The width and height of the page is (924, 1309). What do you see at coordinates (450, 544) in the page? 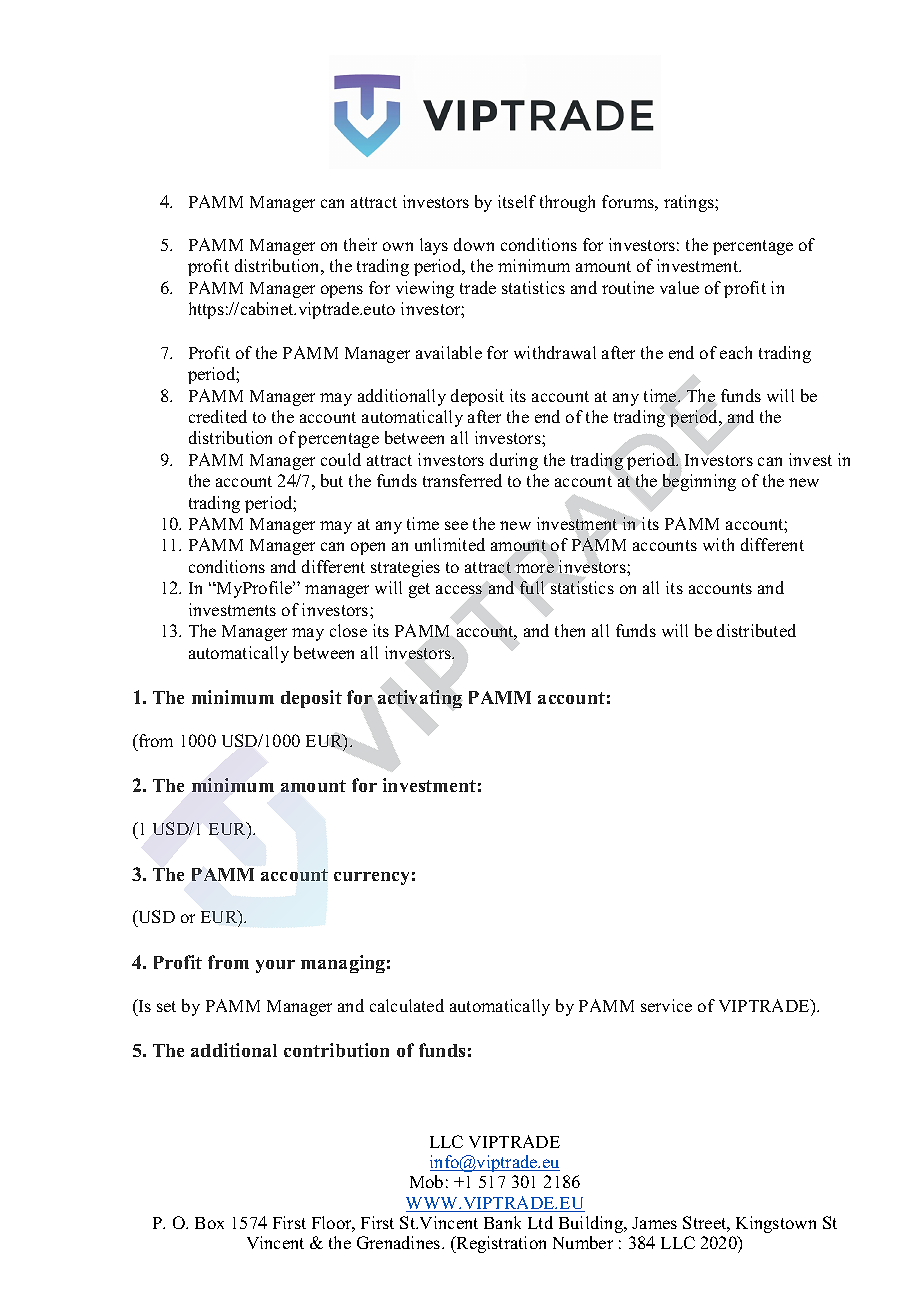
I see `unlimited` at bounding box center [450, 544].
